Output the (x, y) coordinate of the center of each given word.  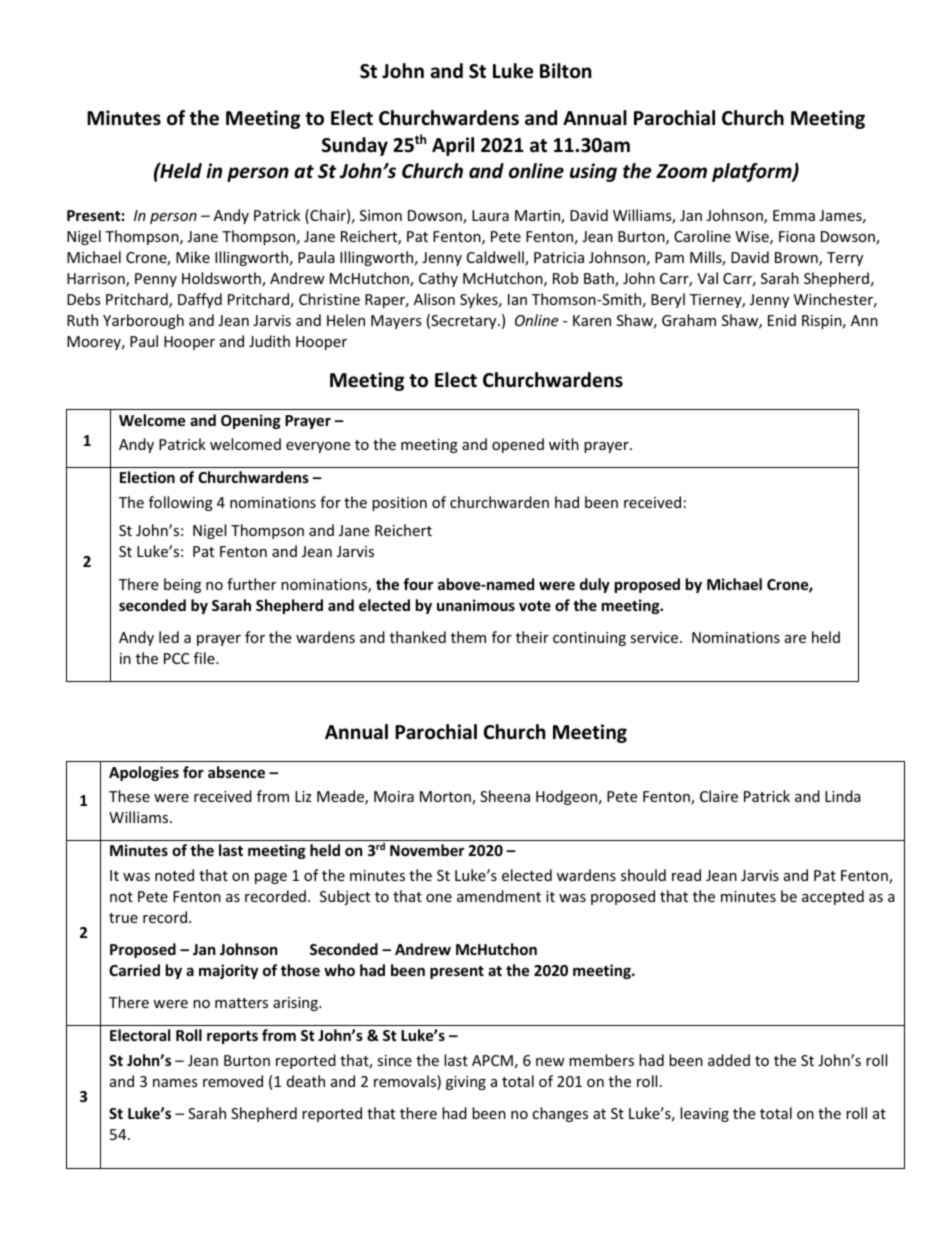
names (175, 1083)
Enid (782, 320)
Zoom (681, 171)
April (453, 146)
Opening (251, 421)
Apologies (144, 773)
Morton (446, 798)
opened (518, 445)
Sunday (355, 146)
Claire (719, 796)
